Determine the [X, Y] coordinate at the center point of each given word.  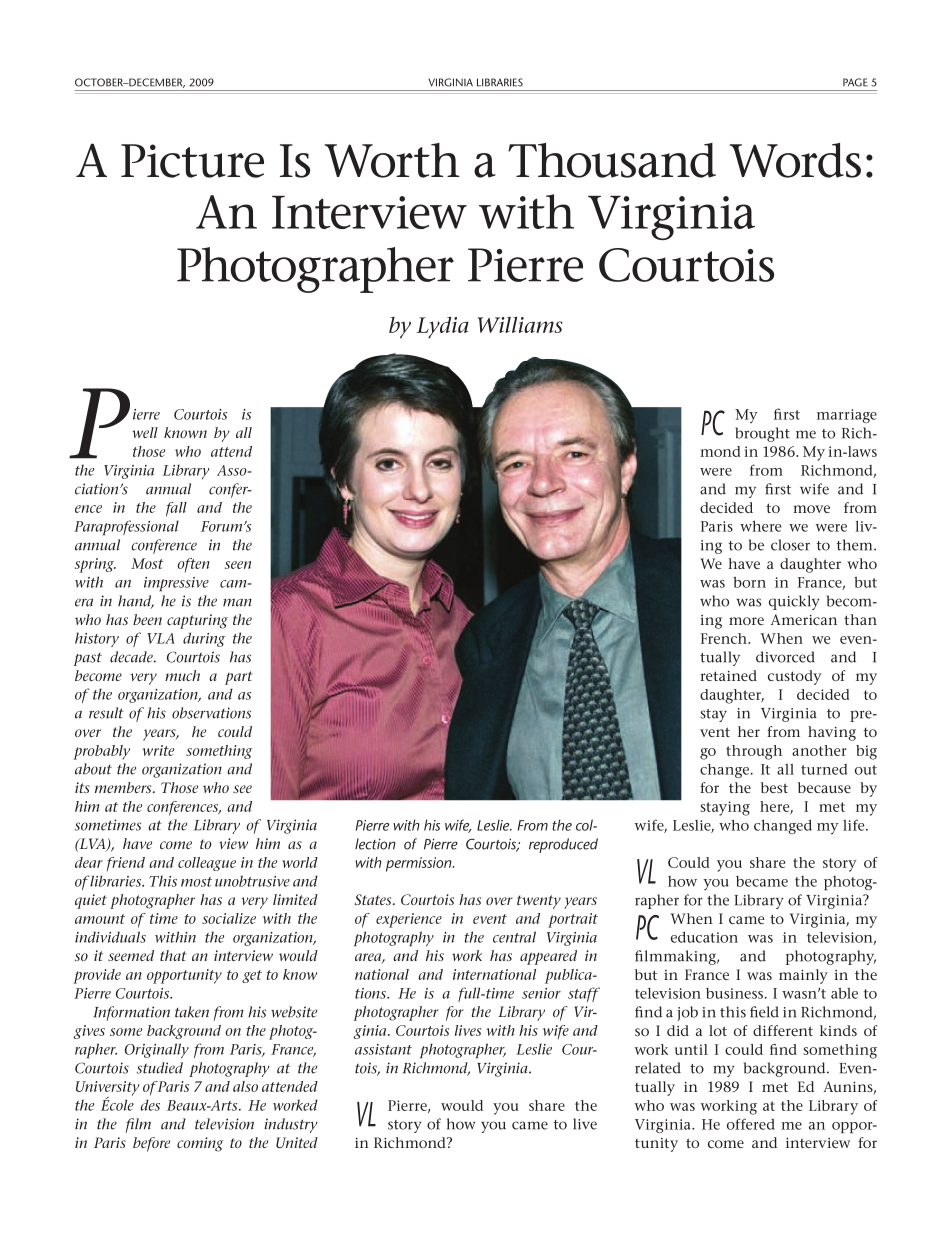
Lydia [442, 328]
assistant [383, 1049]
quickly [794, 602]
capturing [197, 621]
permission [420, 864]
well [145, 432]
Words [795, 160]
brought [762, 434]
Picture [192, 161]
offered [751, 1124]
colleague [207, 864]
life [855, 825]
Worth [392, 160]
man [237, 602]
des [150, 1105]
